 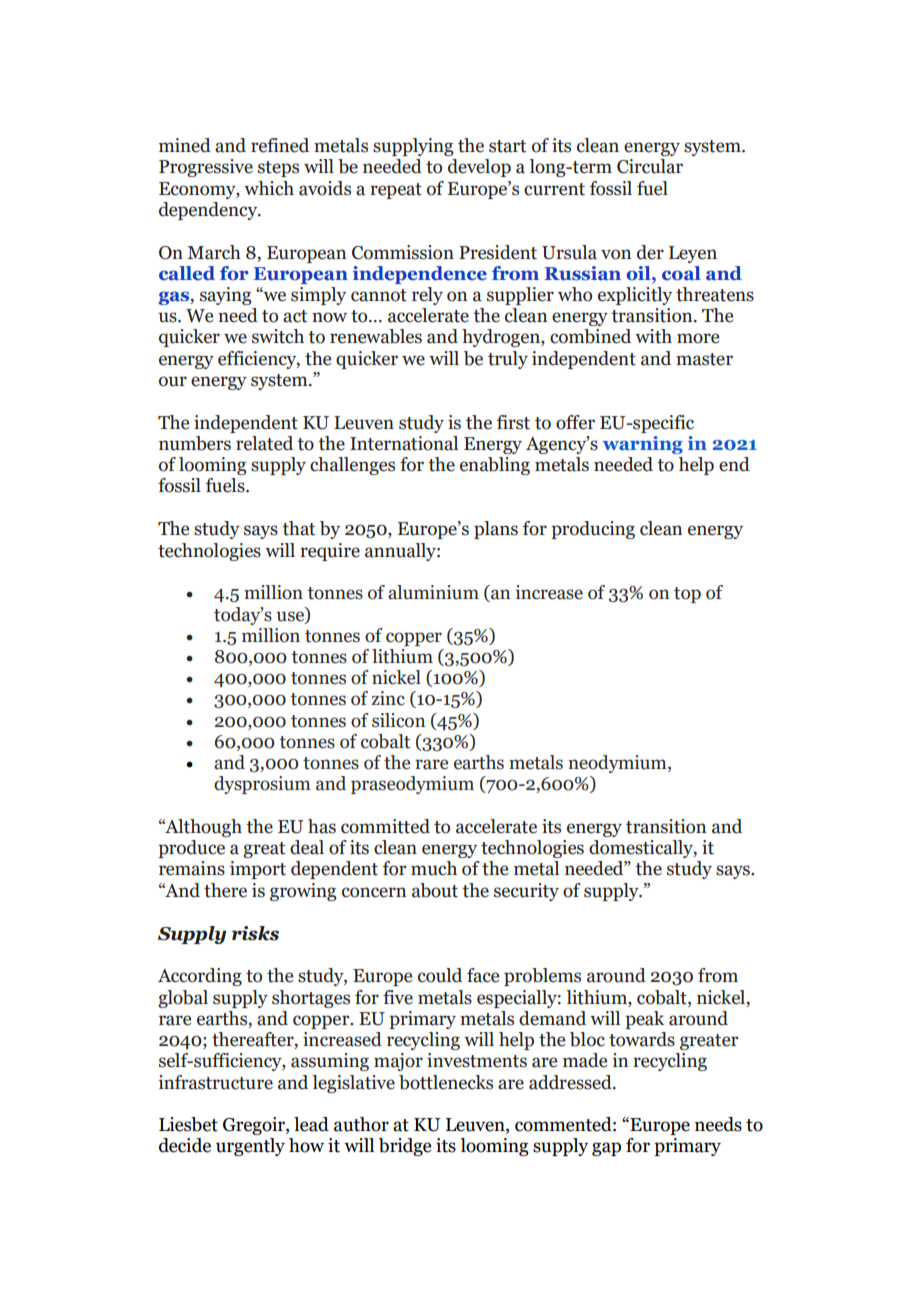 What do you see at coordinates (606, 1149) in the screenshot?
I see `gap` at bounding box center [606, 1149].
